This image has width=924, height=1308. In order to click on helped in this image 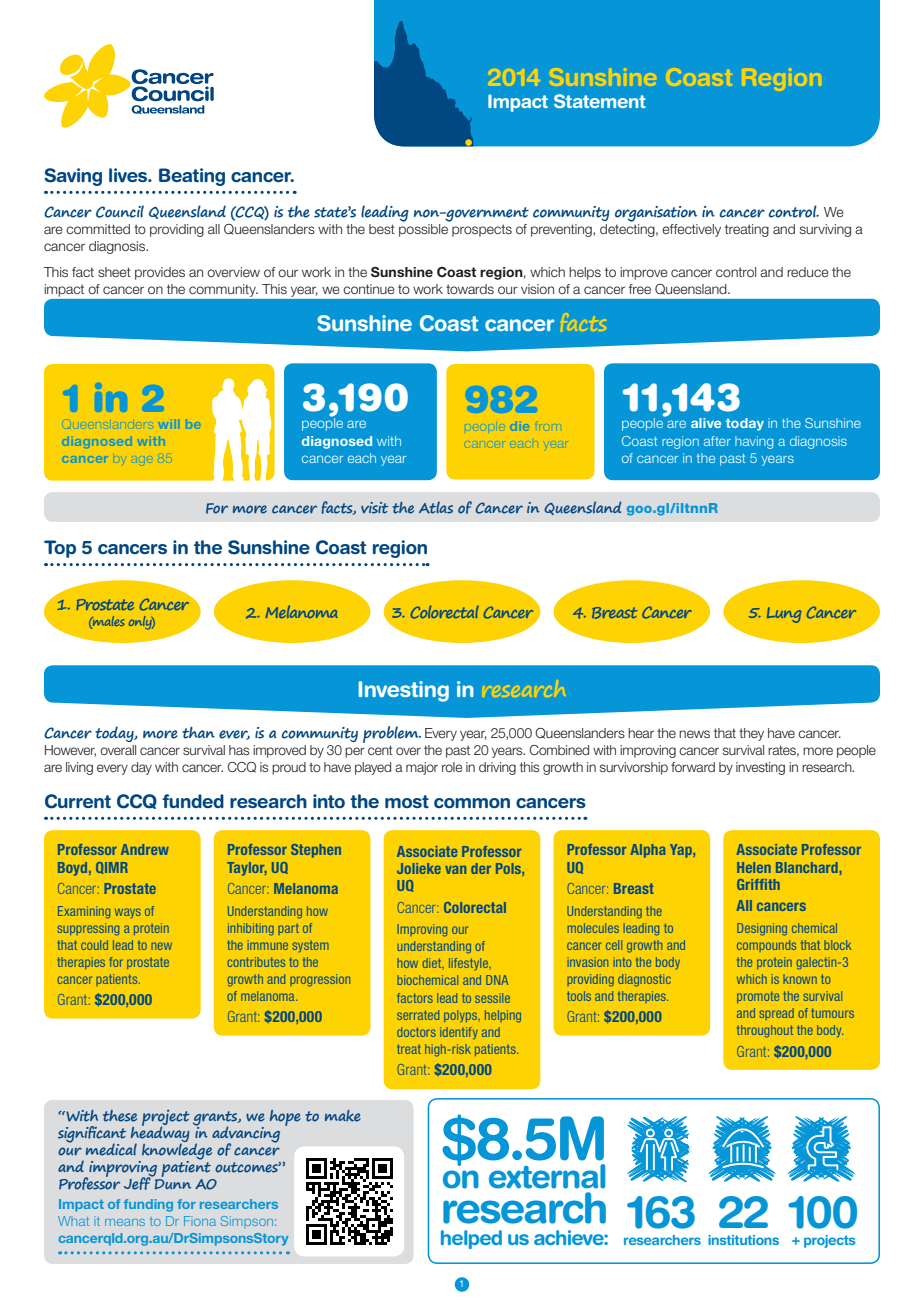, I will do `click(471, 1239)`.
